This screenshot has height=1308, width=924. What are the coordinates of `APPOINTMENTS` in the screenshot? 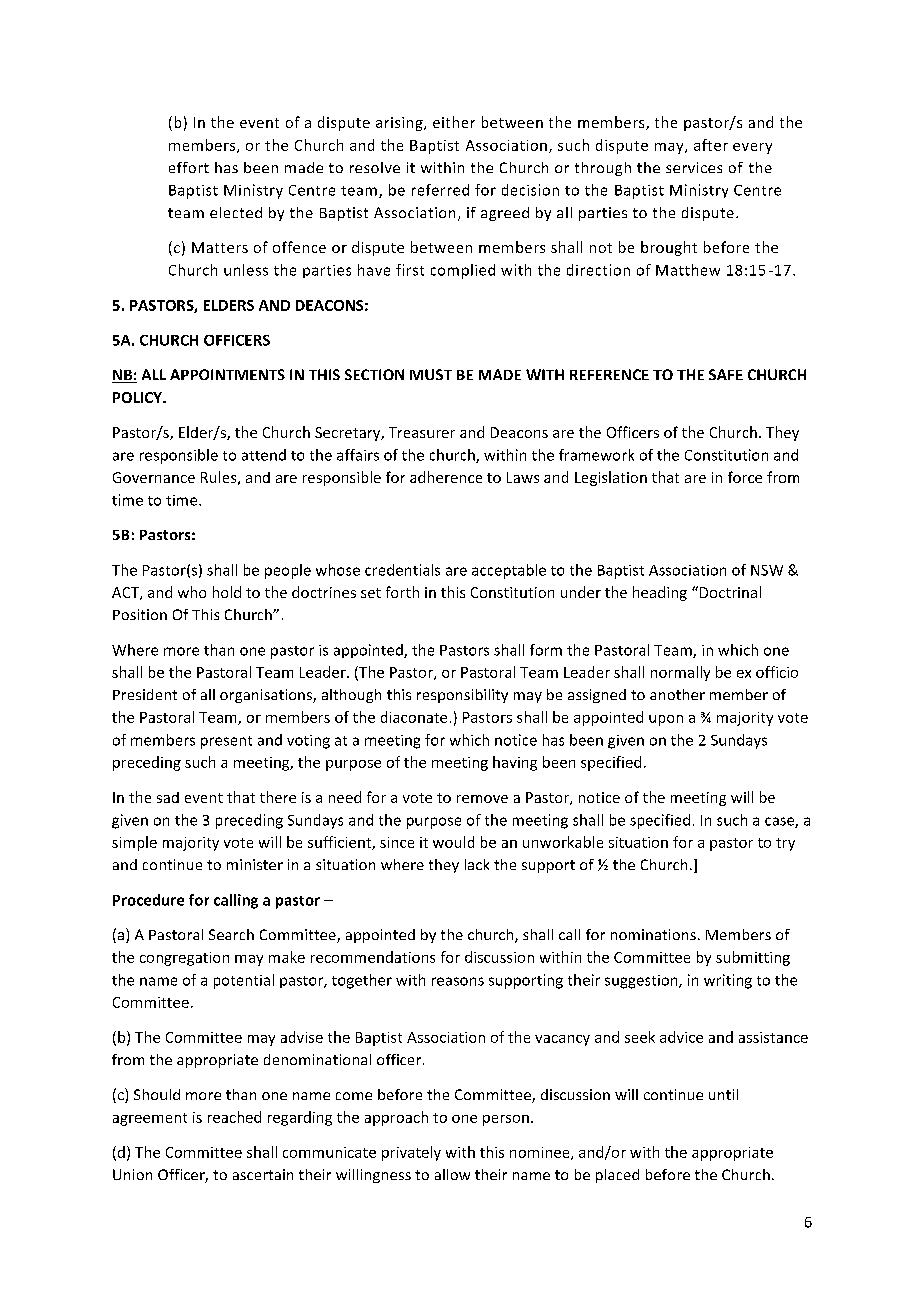 It's located at (227, 374).
